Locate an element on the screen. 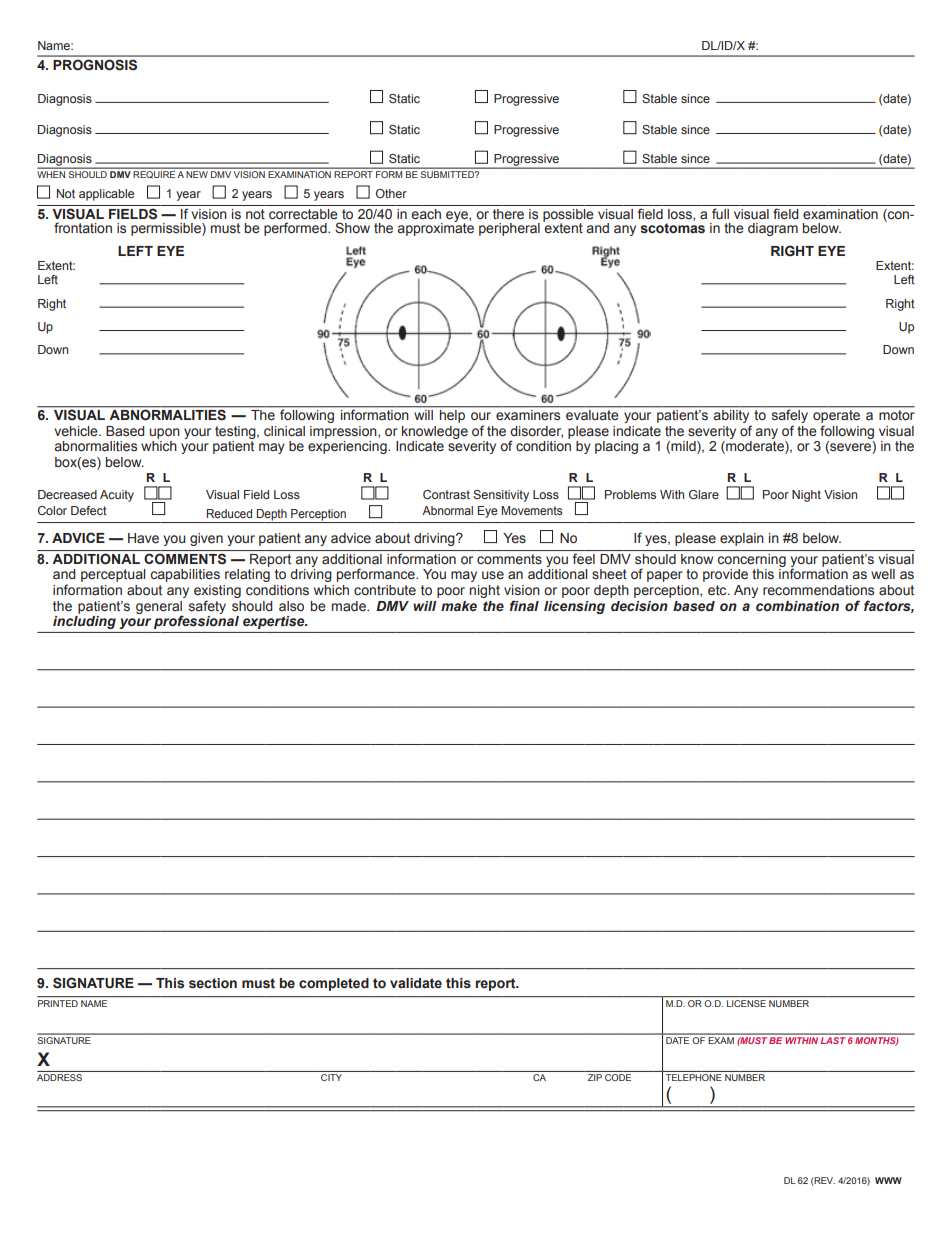 This screenshot has height=1233, width=952. combination is located at coordinates (797, 606).
